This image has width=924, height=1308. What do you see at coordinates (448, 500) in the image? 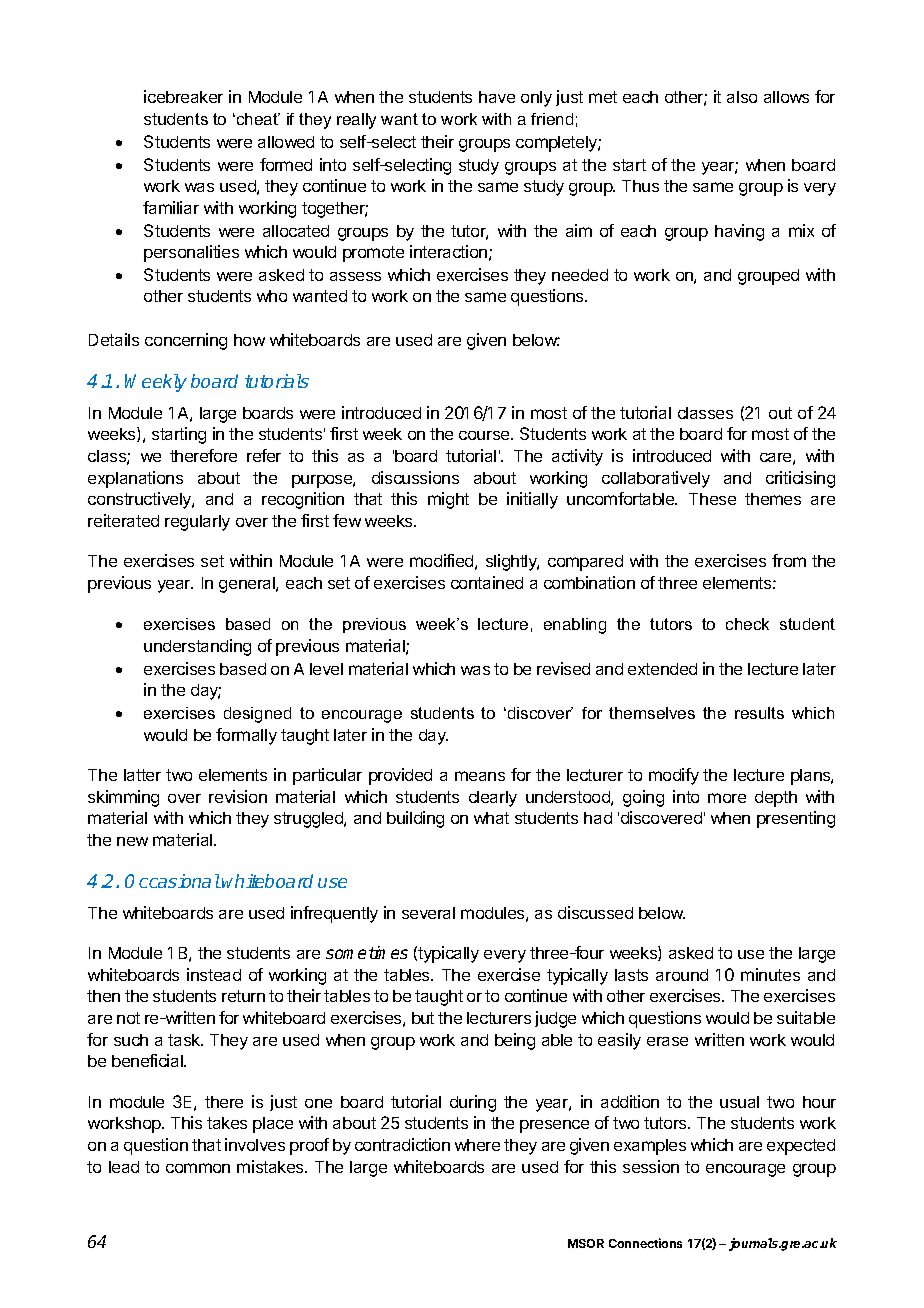
I see `might` at bounding box center [448, 500].
